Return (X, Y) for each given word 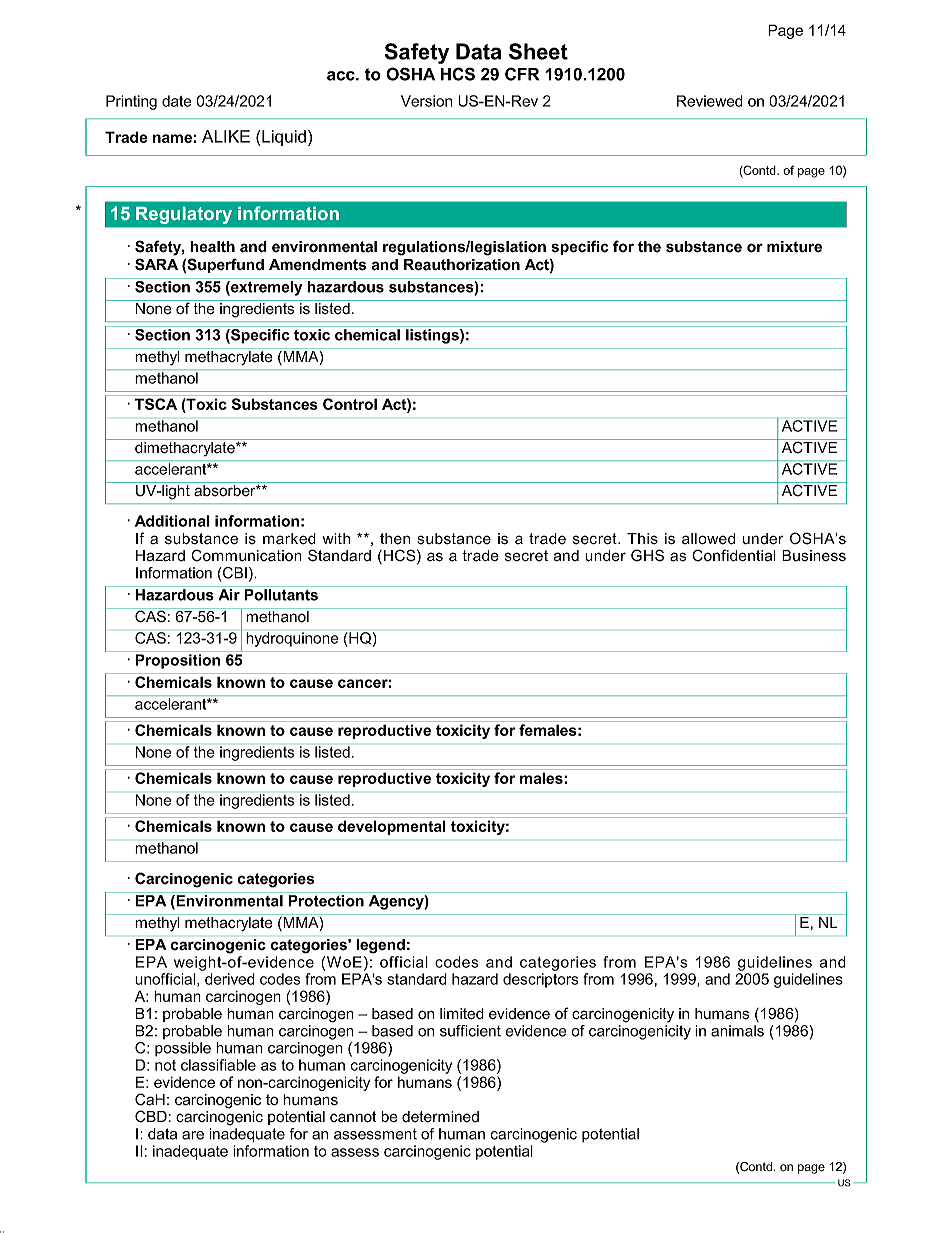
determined (440, 1117)
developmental (392, 827)
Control (350, 404)
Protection (326, 901)
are (193, 1135)
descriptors (540, 980)
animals (737, 1031)
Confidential (734, 555)
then (395, 539)
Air (229, 595)
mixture (794, 247)
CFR (522, 74)
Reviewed (710, 101)
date (176, 101)
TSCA (156, 404)
